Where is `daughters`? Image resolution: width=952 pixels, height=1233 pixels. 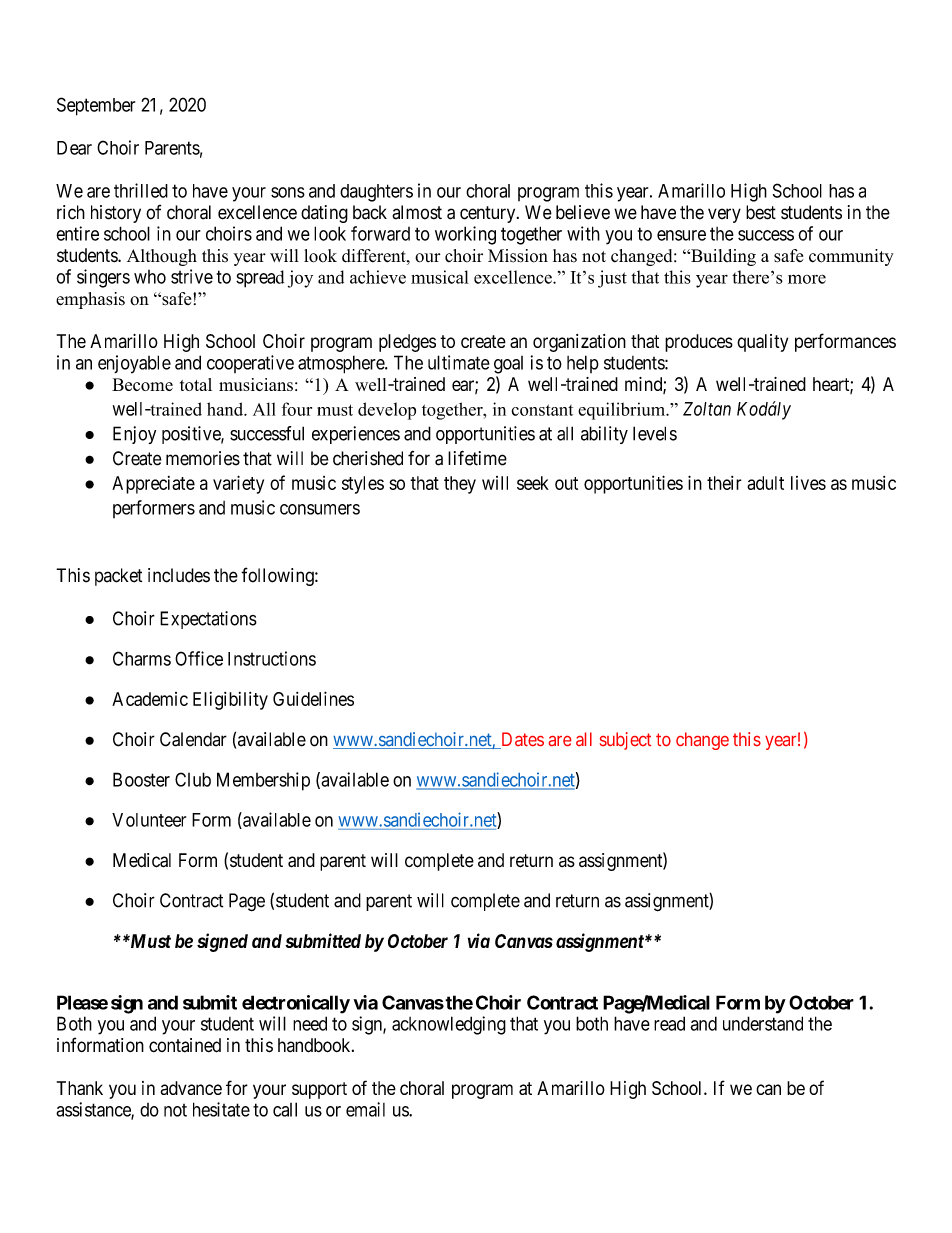 daughters is located at coordinates (376, 193).
